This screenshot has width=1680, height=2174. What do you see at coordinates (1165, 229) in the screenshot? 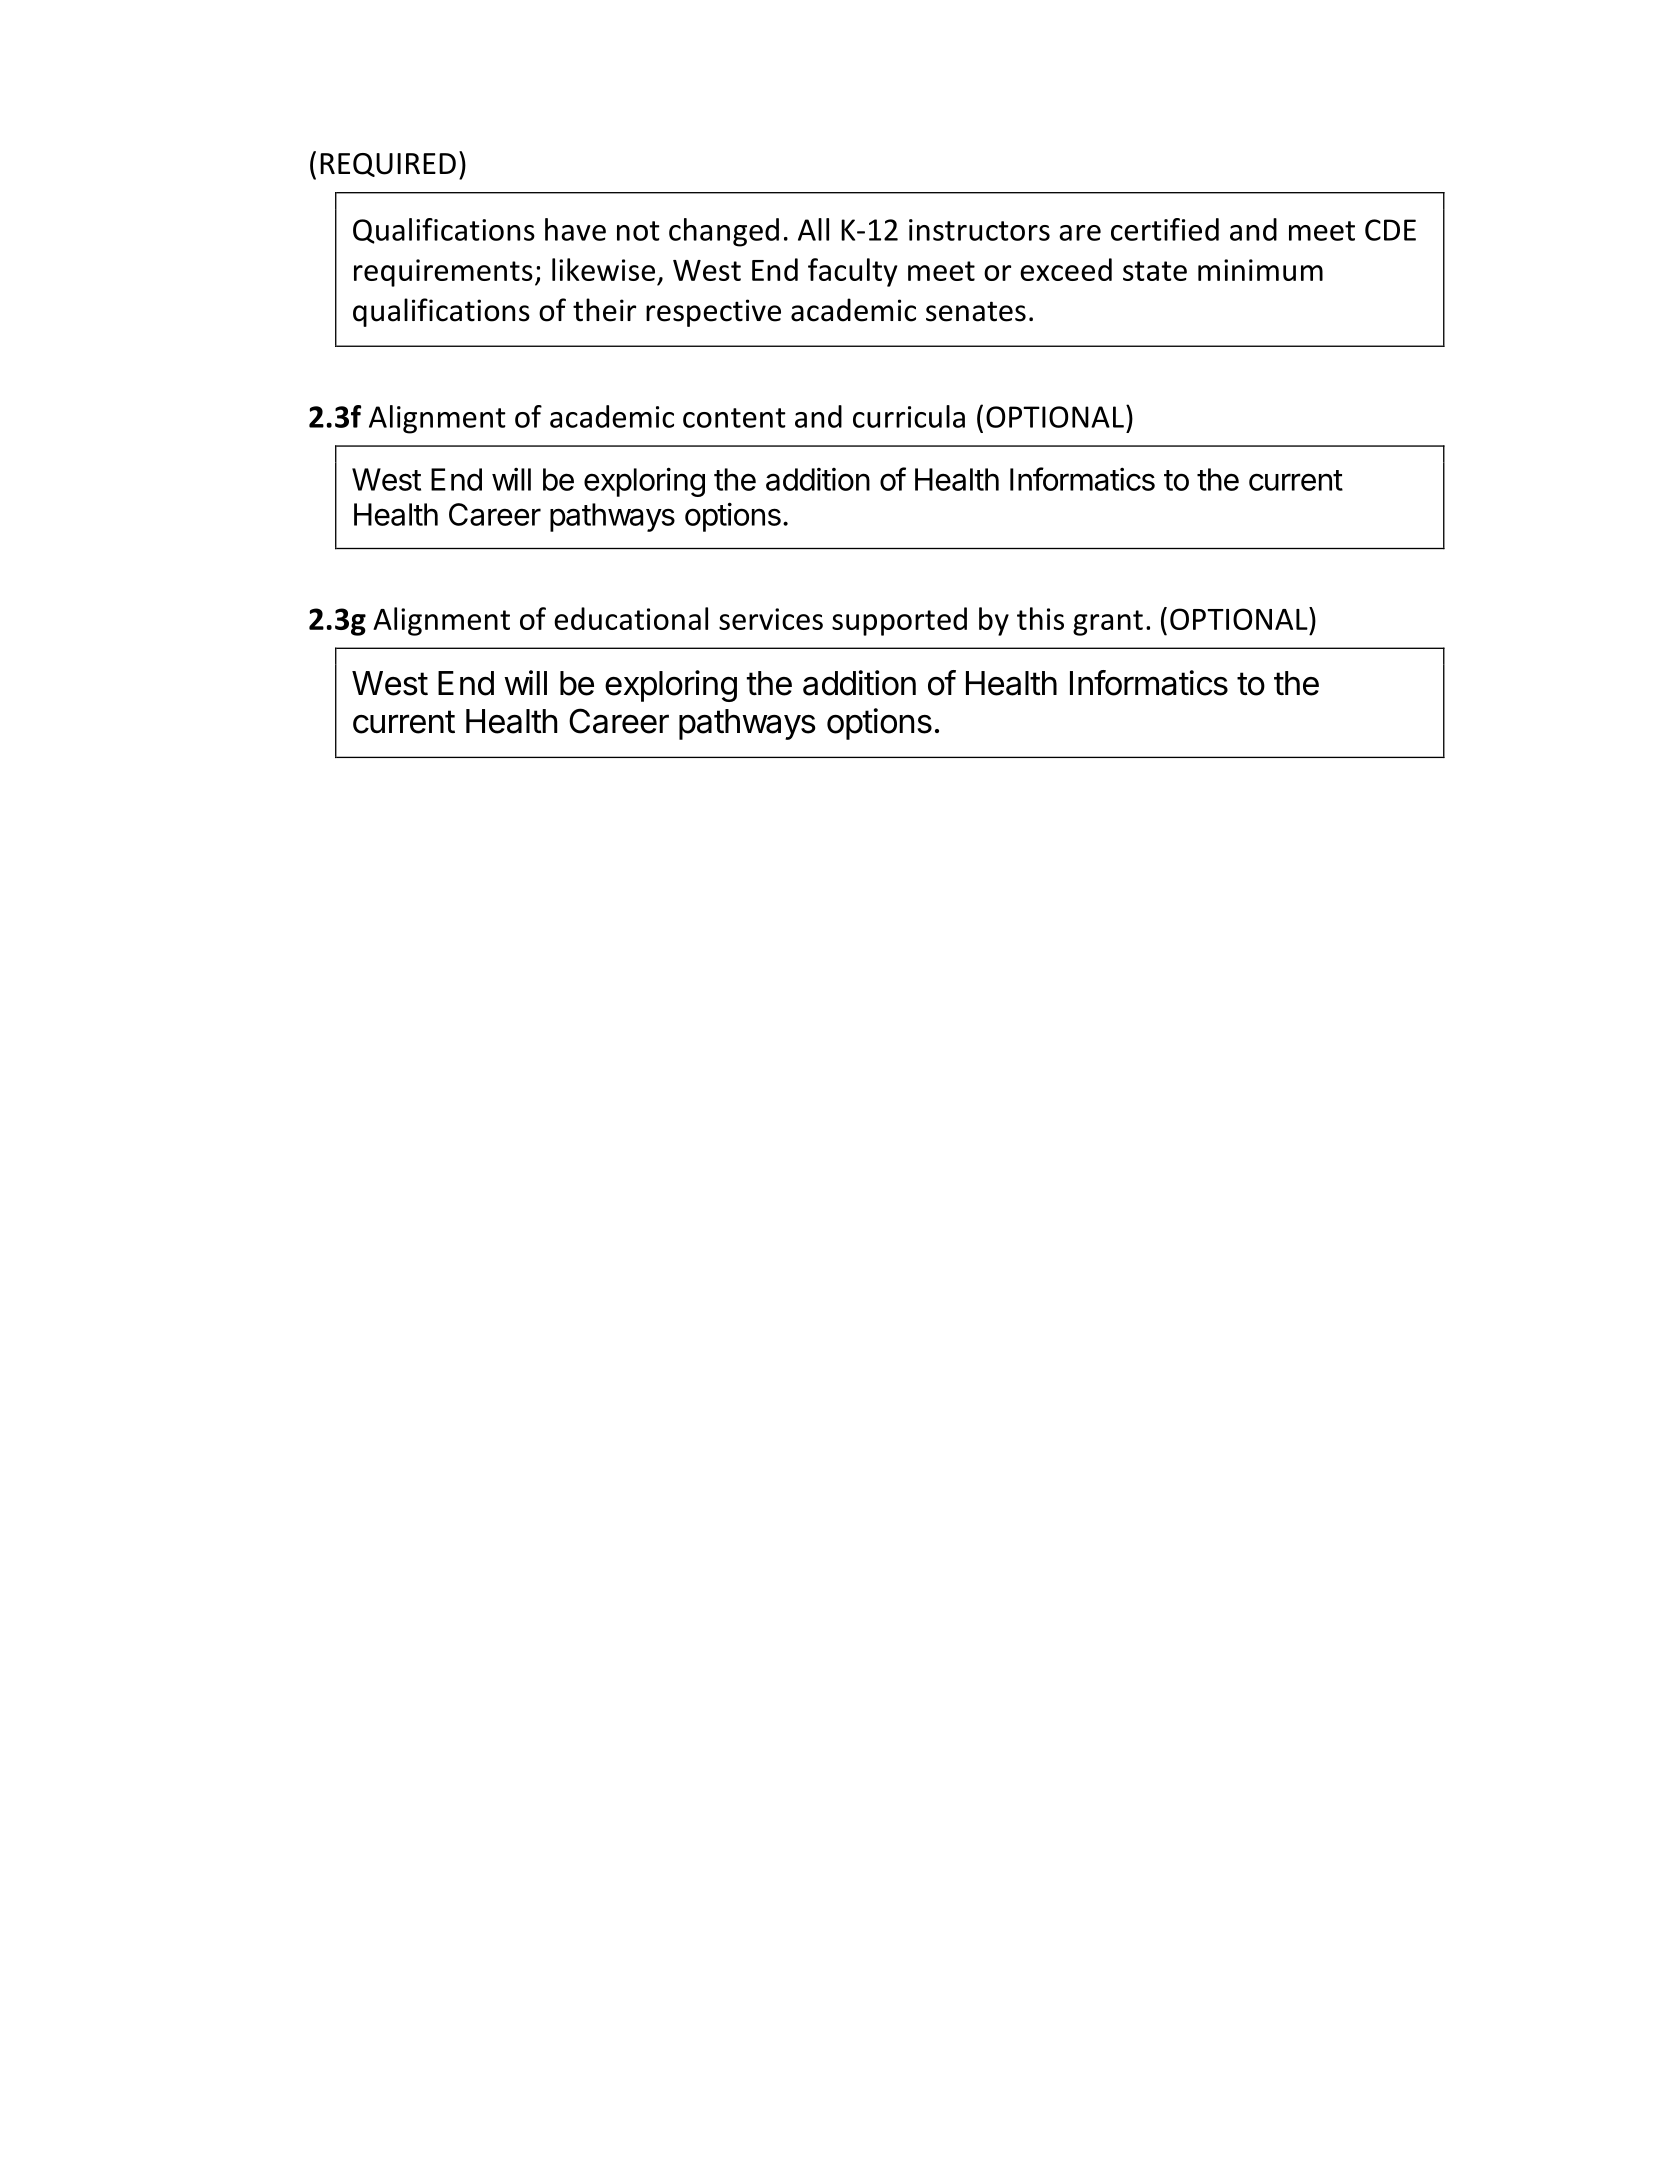
I see `certified` at bounding box center [1165, 229].
